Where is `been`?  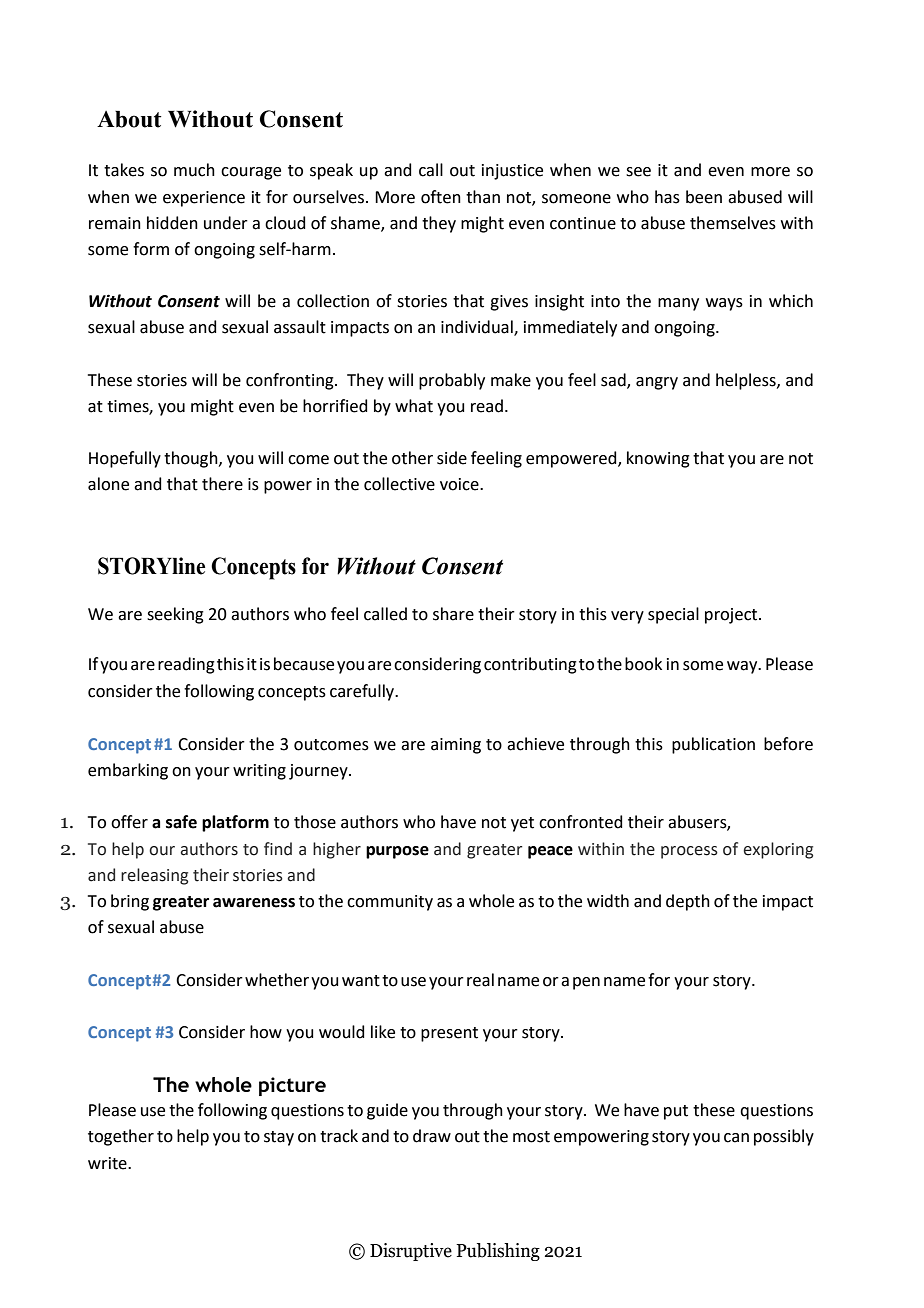 been is located at coordinates (704, 197).
